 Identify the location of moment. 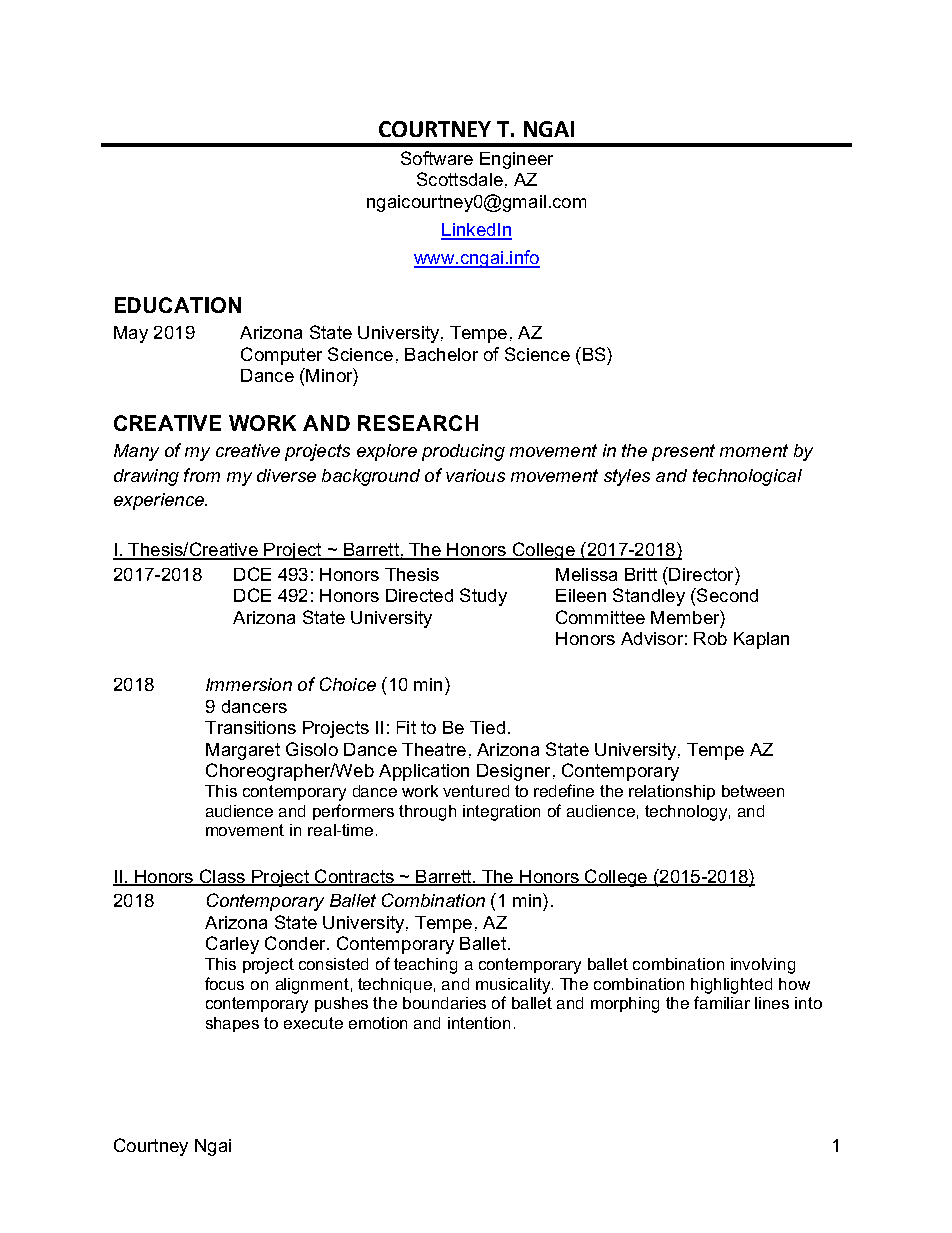
(754, 450).
